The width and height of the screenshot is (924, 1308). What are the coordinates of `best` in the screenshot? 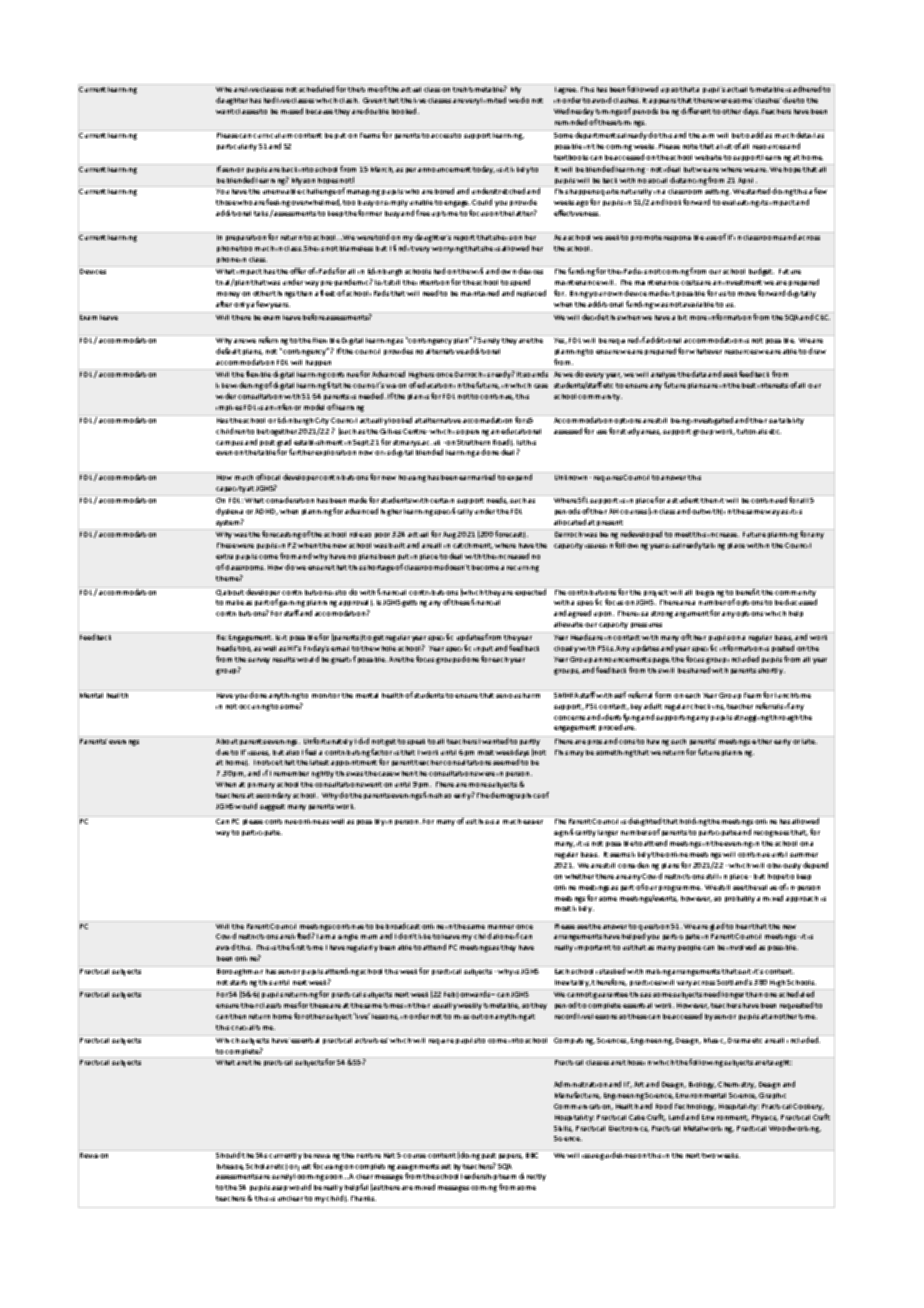 It's located at (749, 385).
